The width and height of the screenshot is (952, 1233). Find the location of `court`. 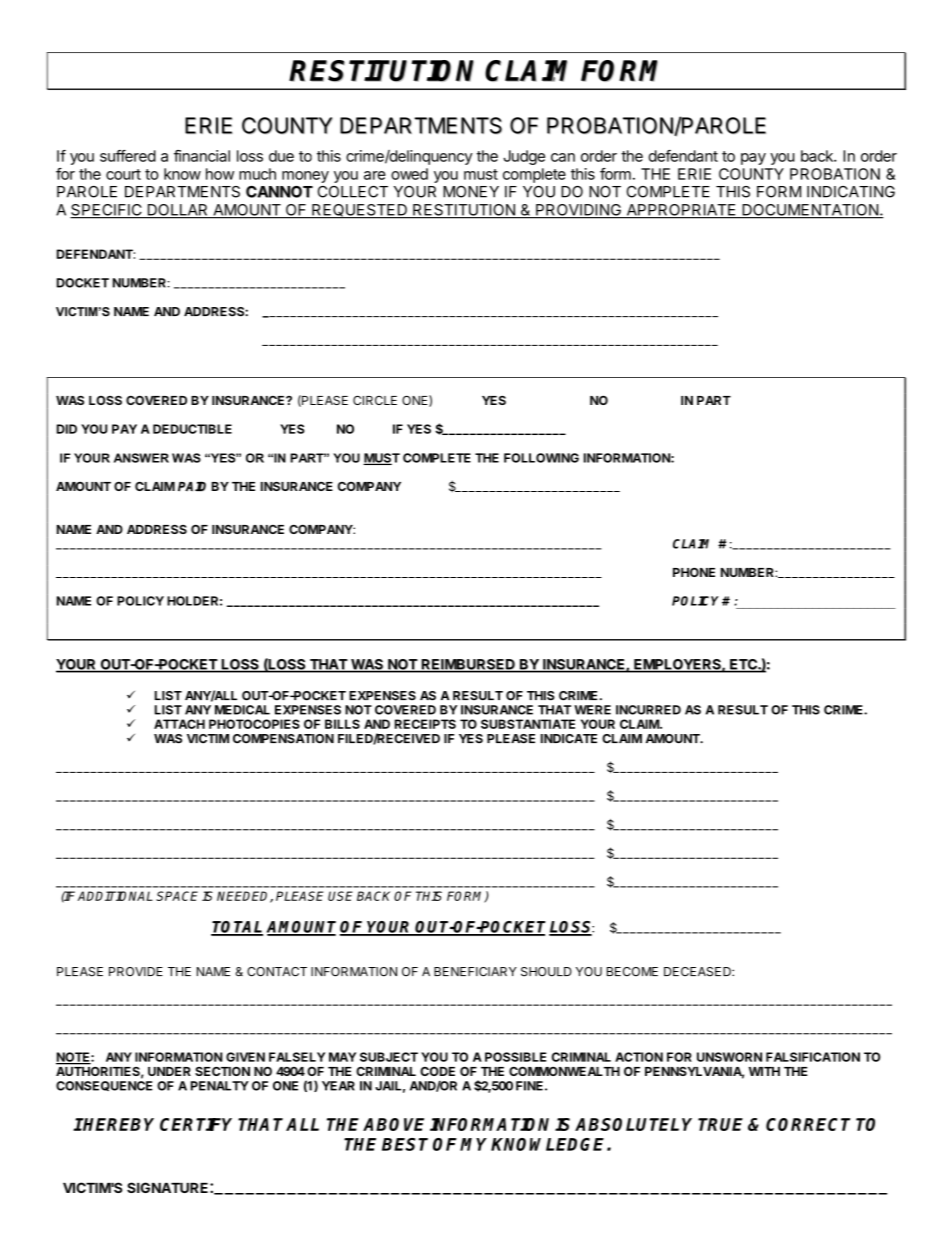

court is located at coordinates (123, 174).
